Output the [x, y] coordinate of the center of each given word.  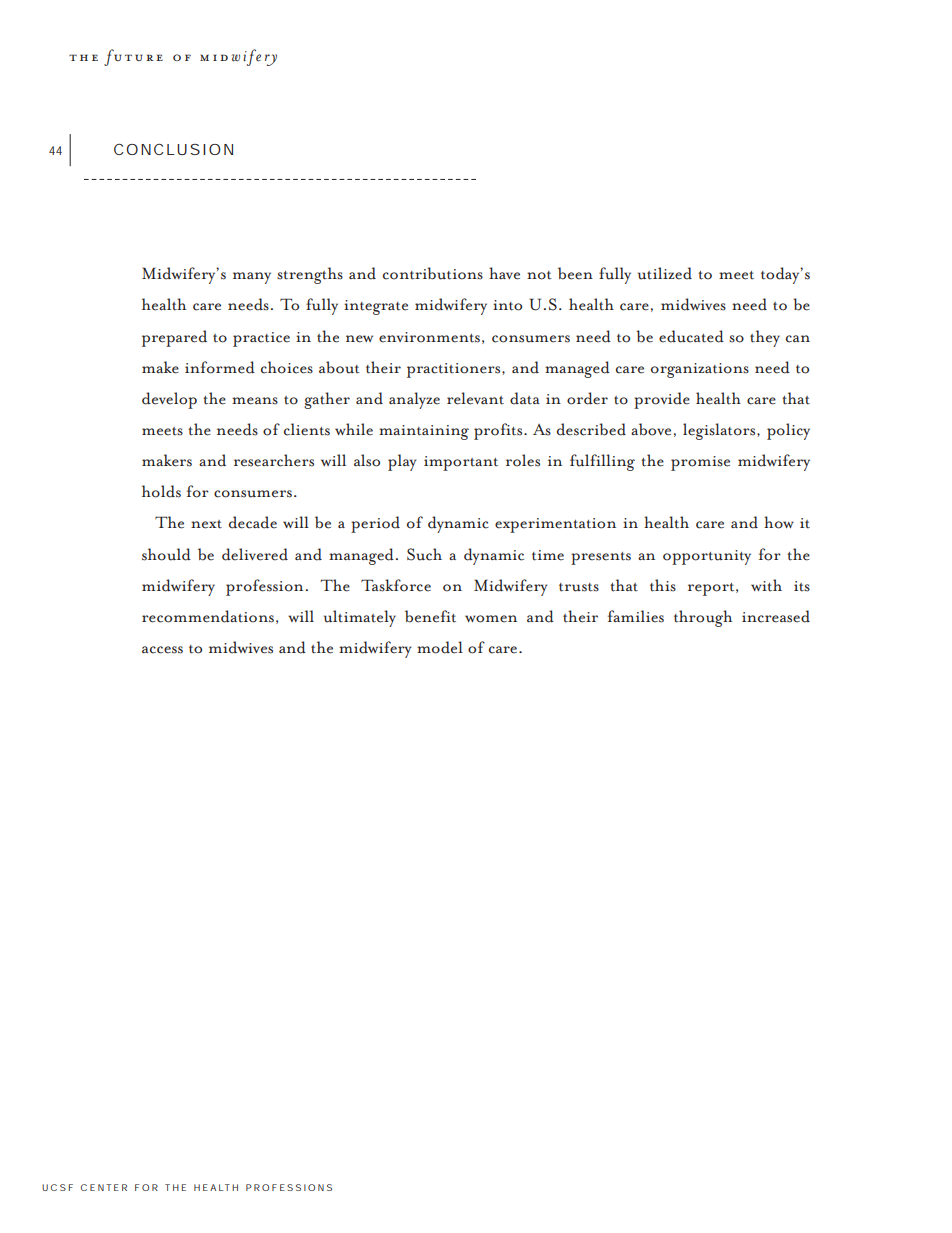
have [504, 273]
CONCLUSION [173, 149]
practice [261, 339]
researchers [274, 460]
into [507, 305]
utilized [665, 273]
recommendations [208, 616]
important [461, 463]
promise [700, 463]
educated [691, 336]
